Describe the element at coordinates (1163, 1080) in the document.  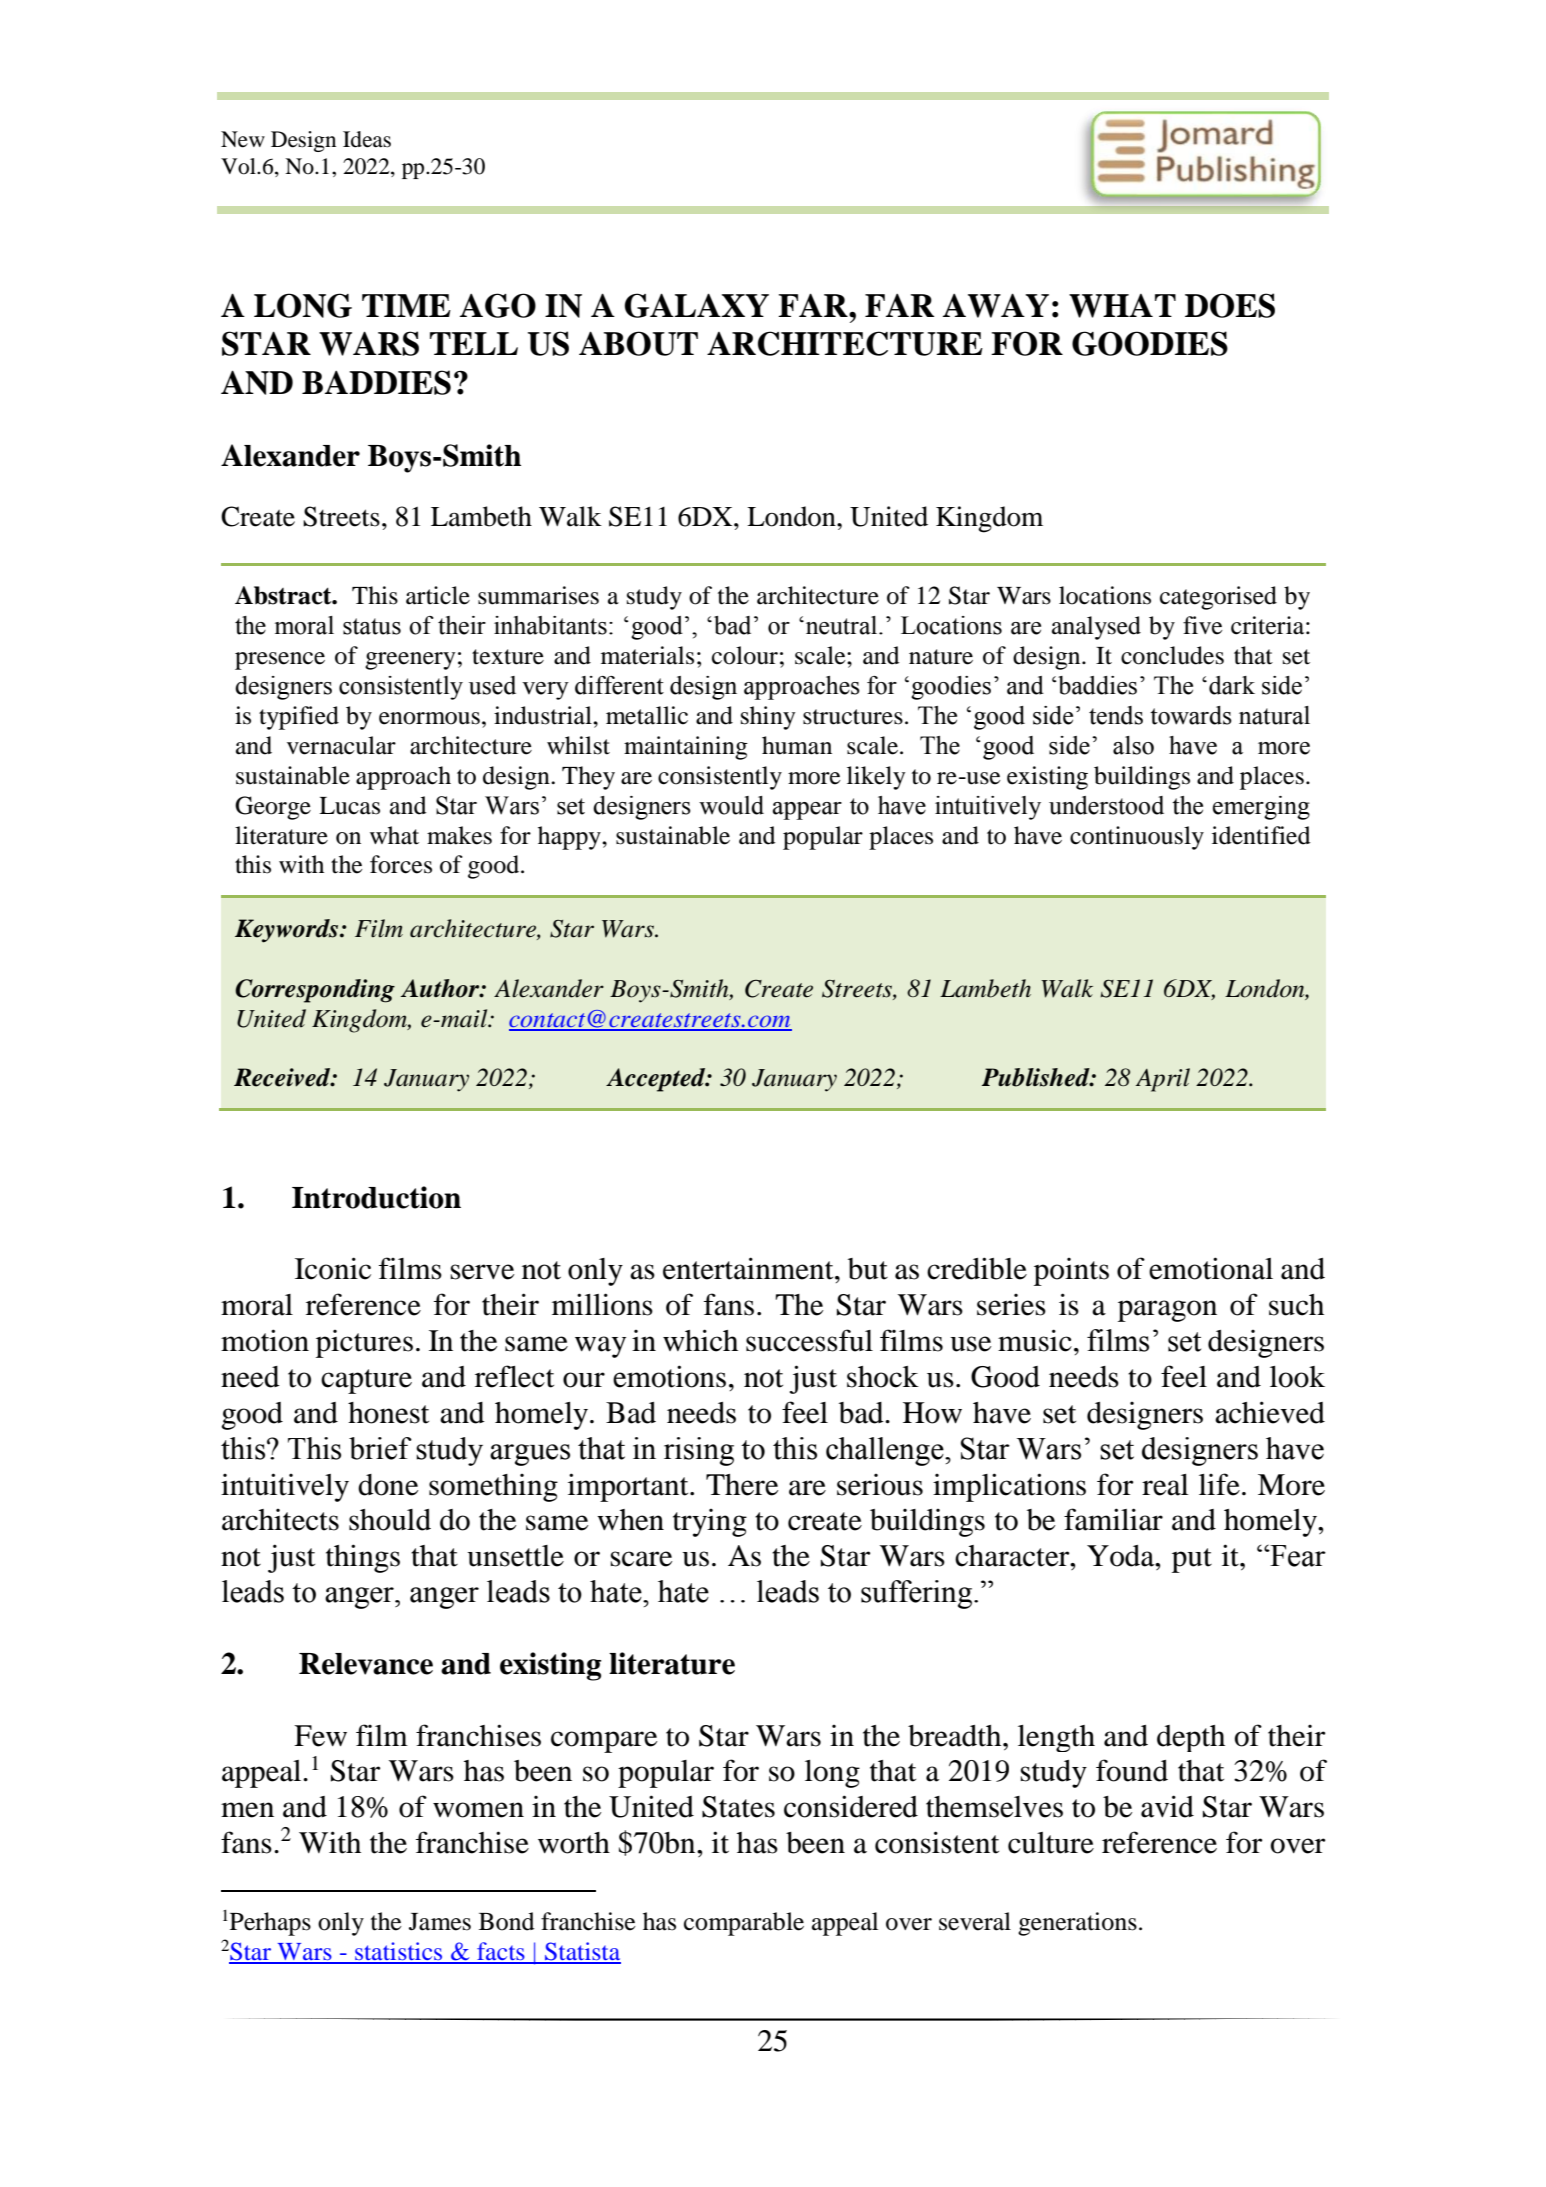
I see `April` at that location.
